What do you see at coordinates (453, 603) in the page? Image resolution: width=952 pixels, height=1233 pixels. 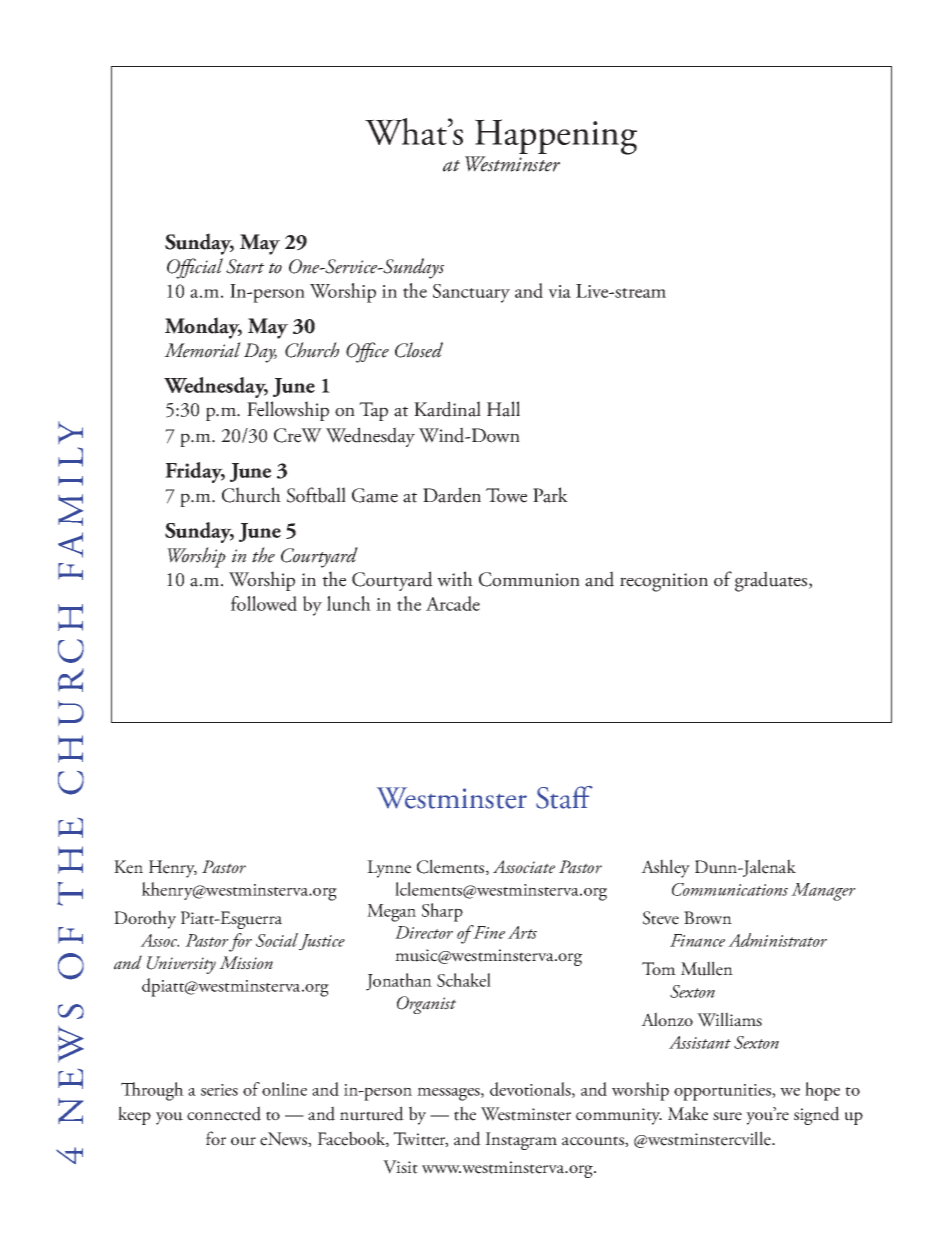 I see `Arcade` at bounding box center [453, 603].
